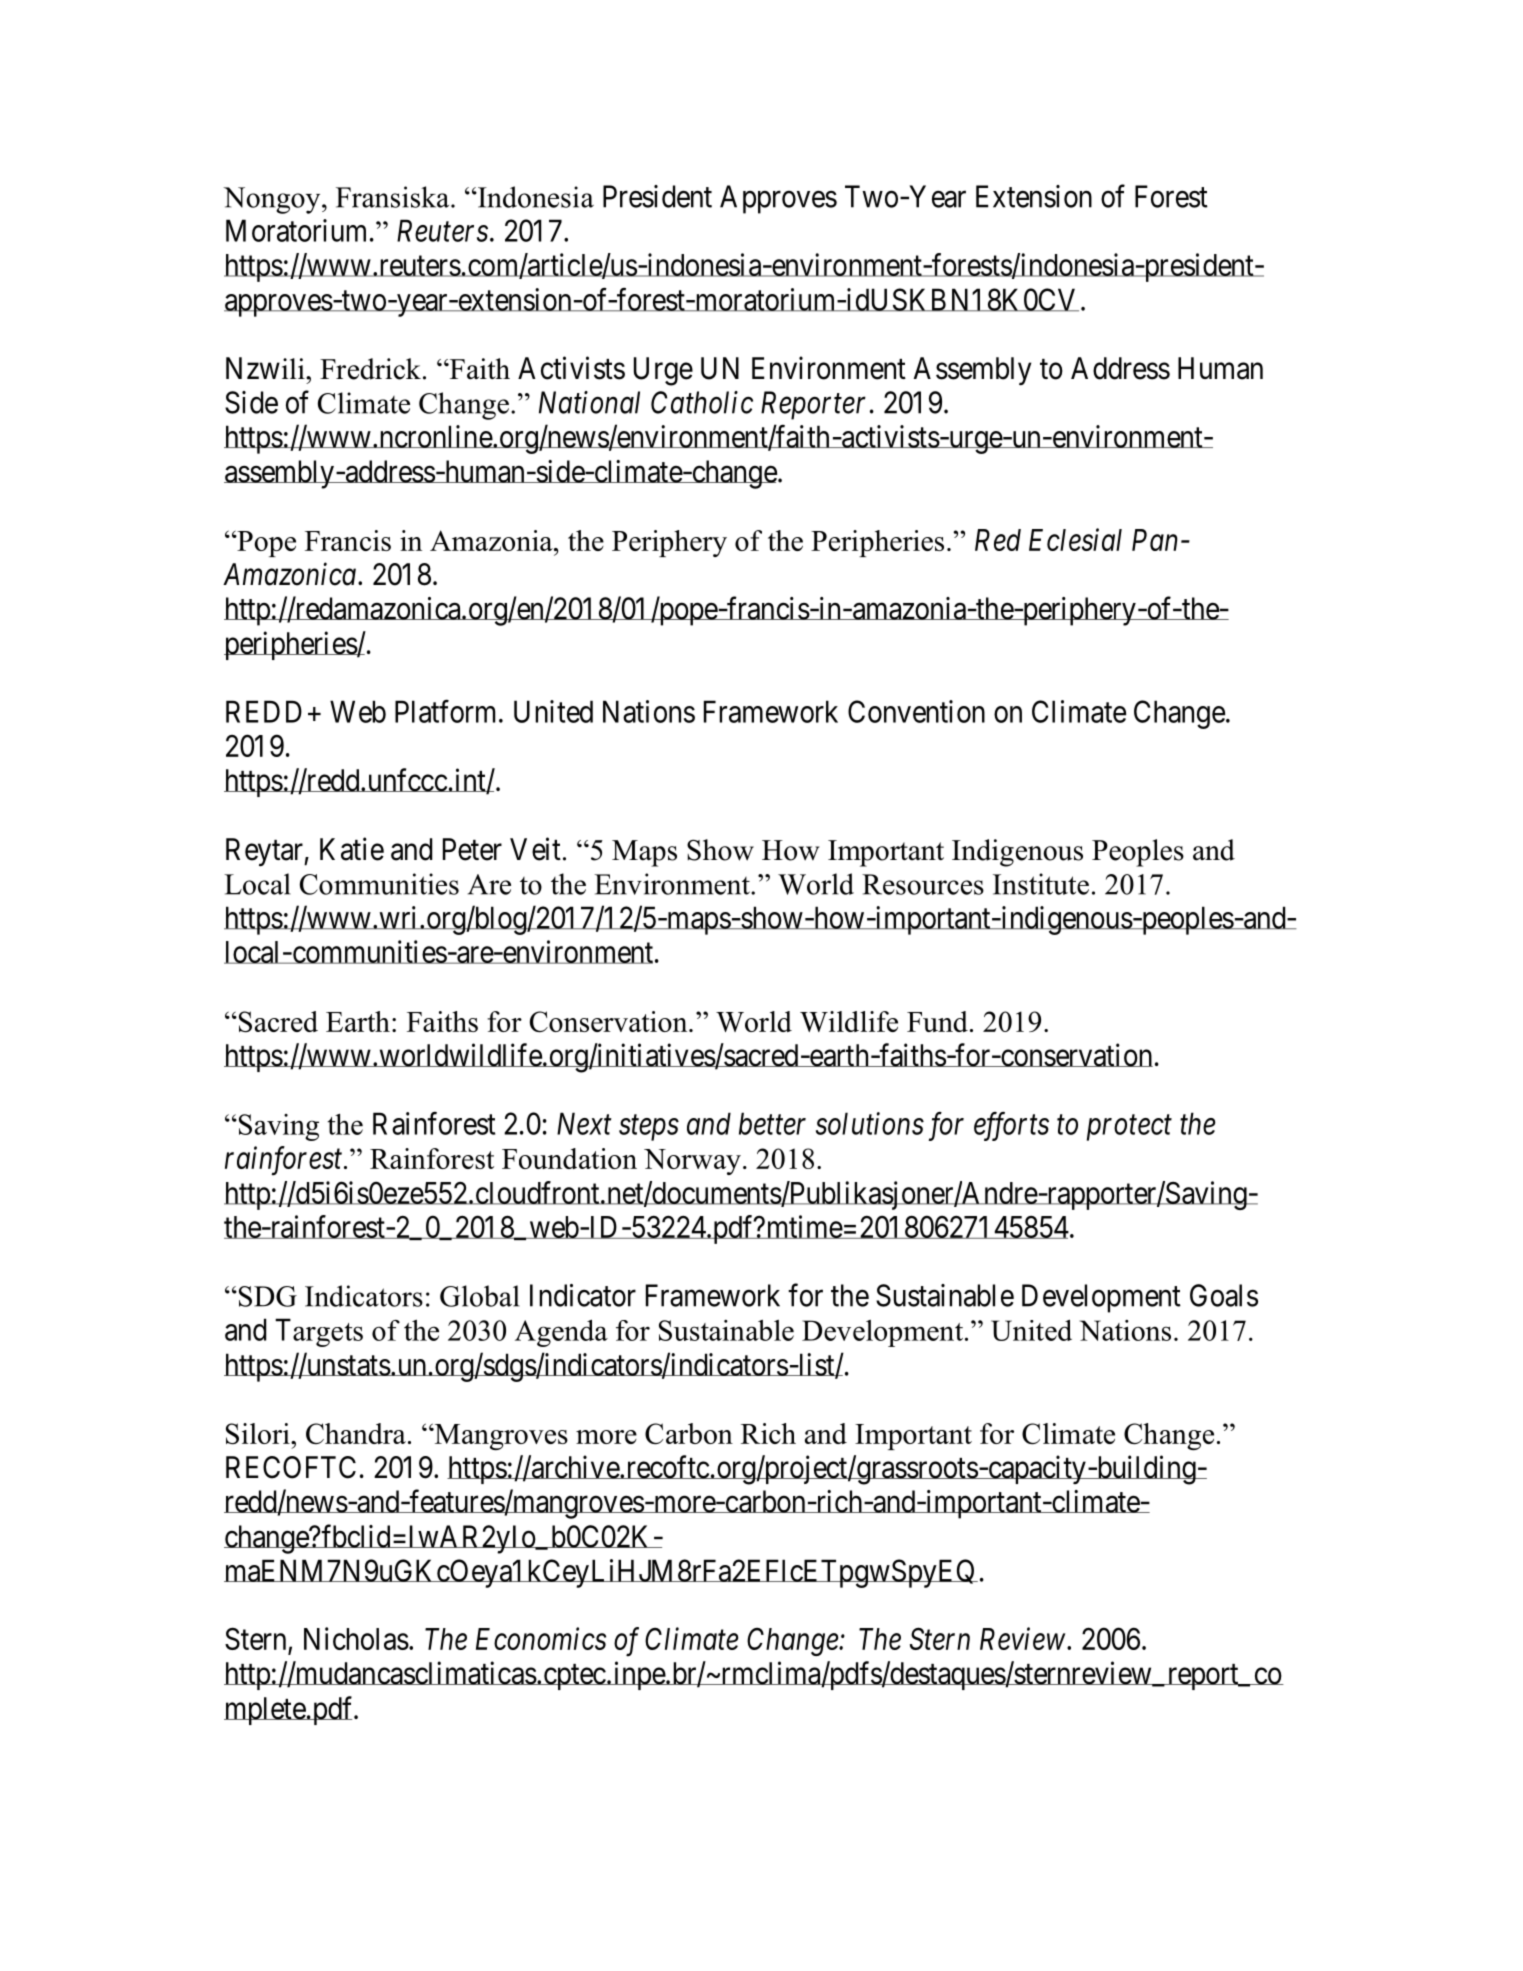 This screenshot has width=1523, height=1971. I want to click on Convention, so click(916, 711).
